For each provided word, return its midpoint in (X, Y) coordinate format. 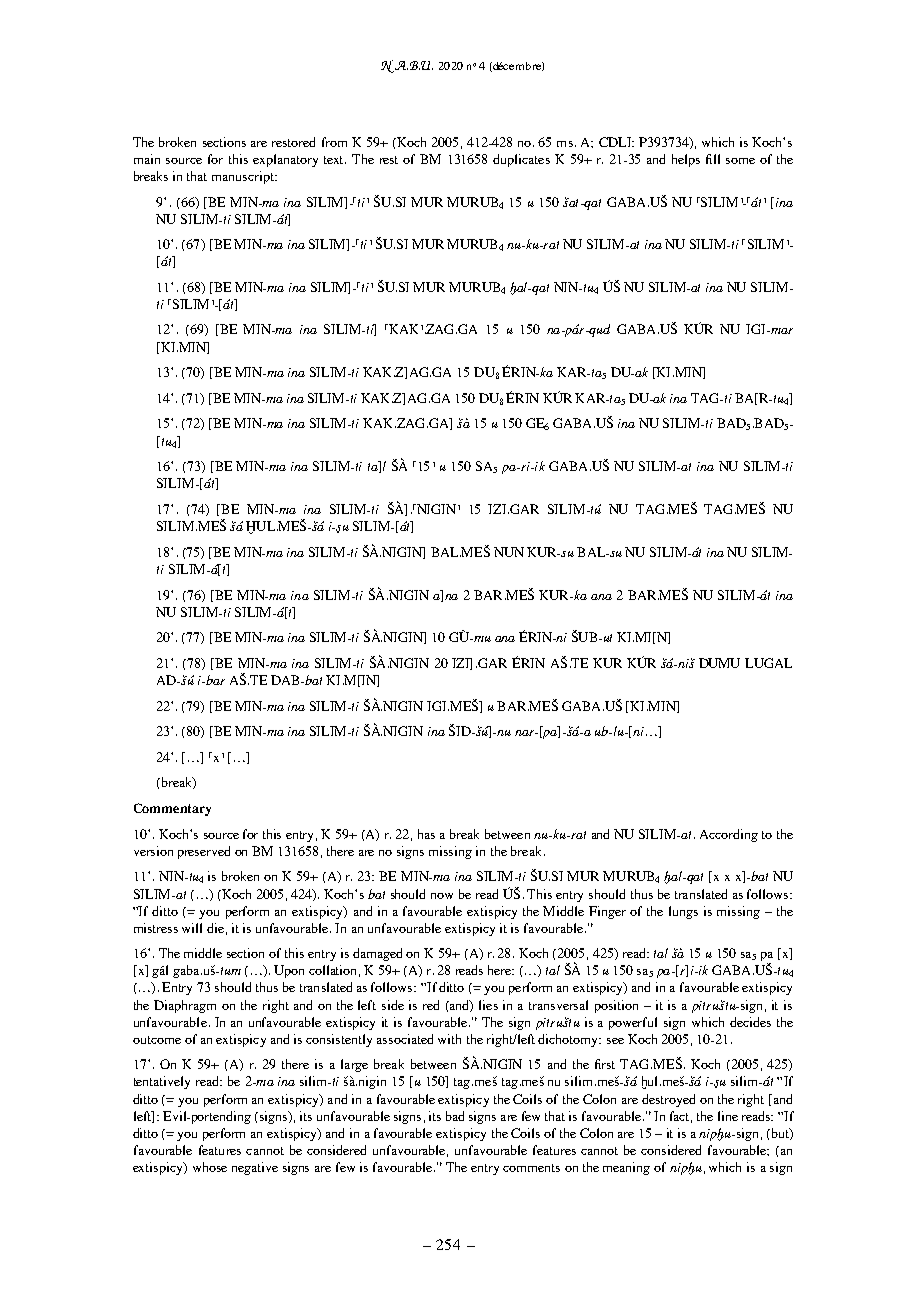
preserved (204, 852)
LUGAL (768, 663)
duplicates (521, 160)
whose (210, 1167)
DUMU (719, 663)
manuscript (244, 177)
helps (686, 160)
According (729, 835)
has (426, 834)
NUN (509, 552)
